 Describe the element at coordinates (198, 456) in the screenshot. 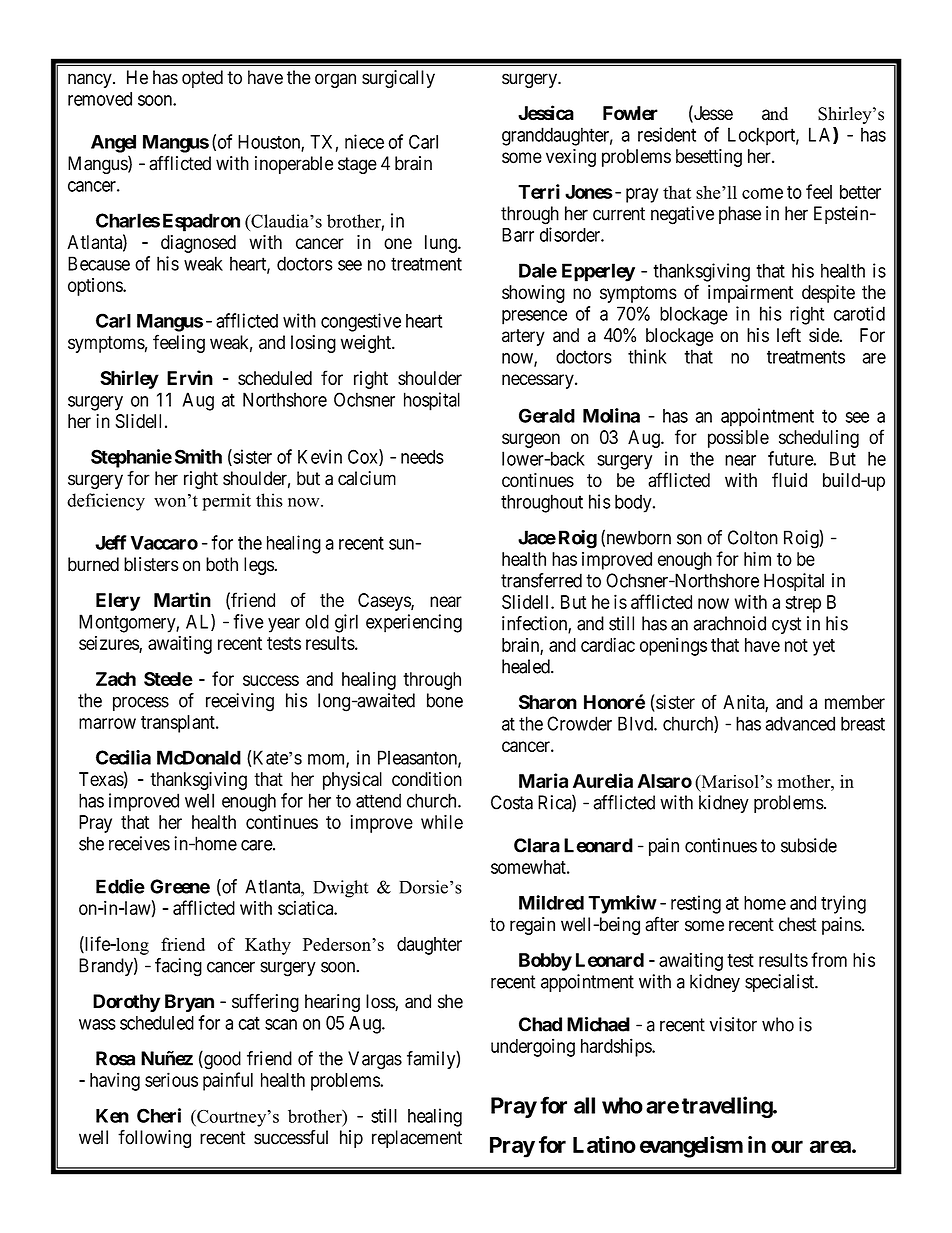

I see `Smith` at that location.
